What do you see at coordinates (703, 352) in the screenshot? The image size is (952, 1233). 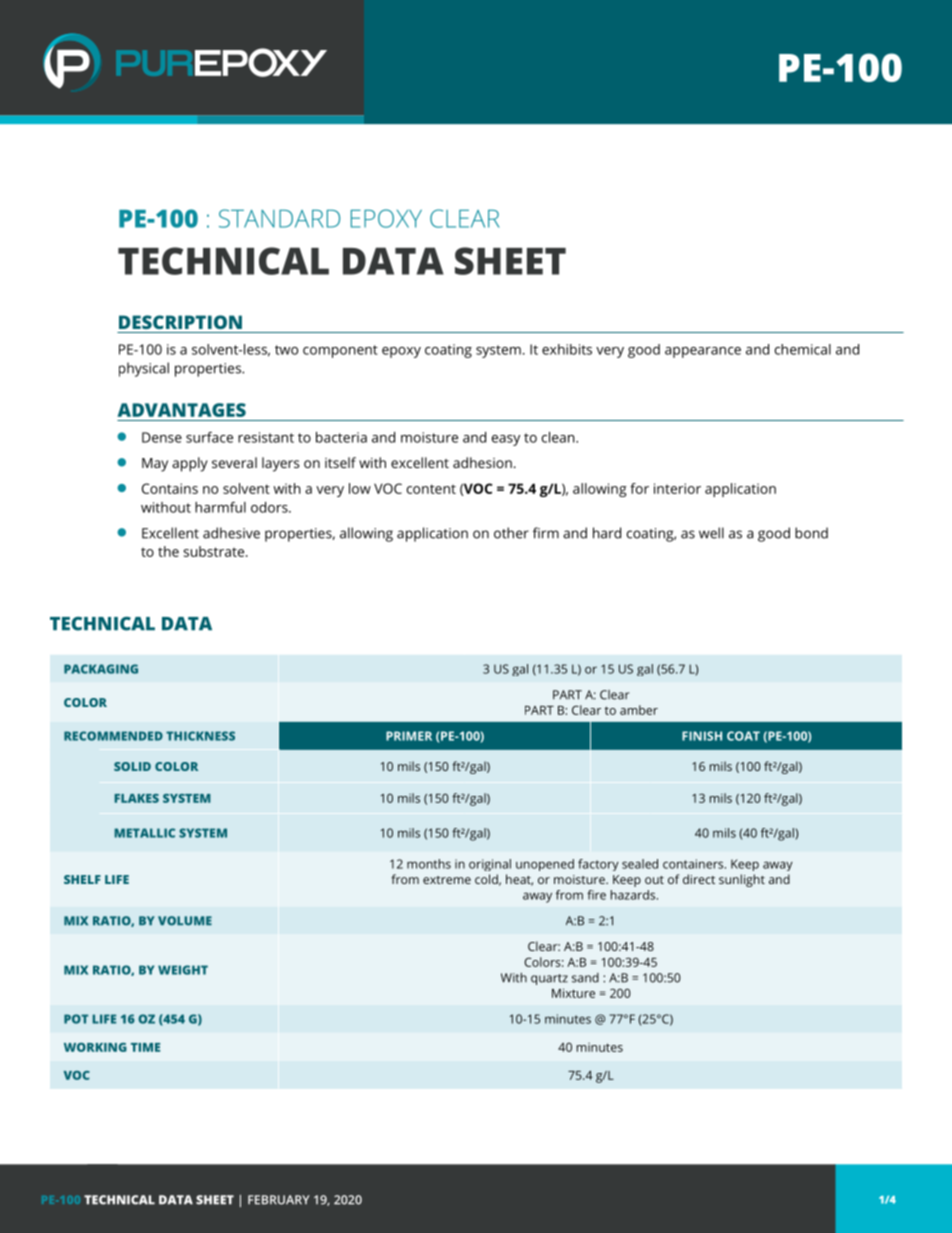 I see `appearance` at bounding box center [703, 352].
